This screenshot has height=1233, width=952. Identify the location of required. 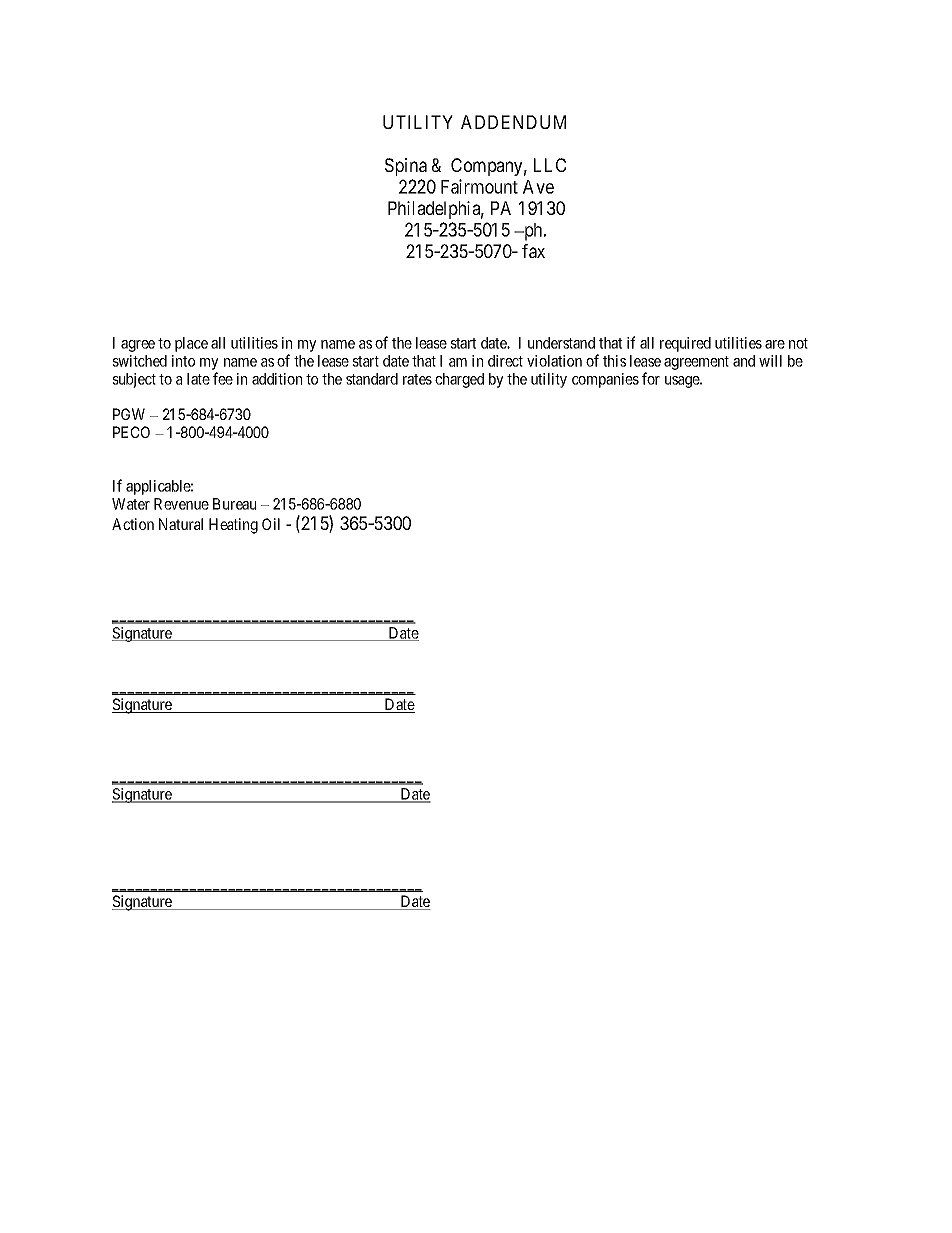
(685, 344).
